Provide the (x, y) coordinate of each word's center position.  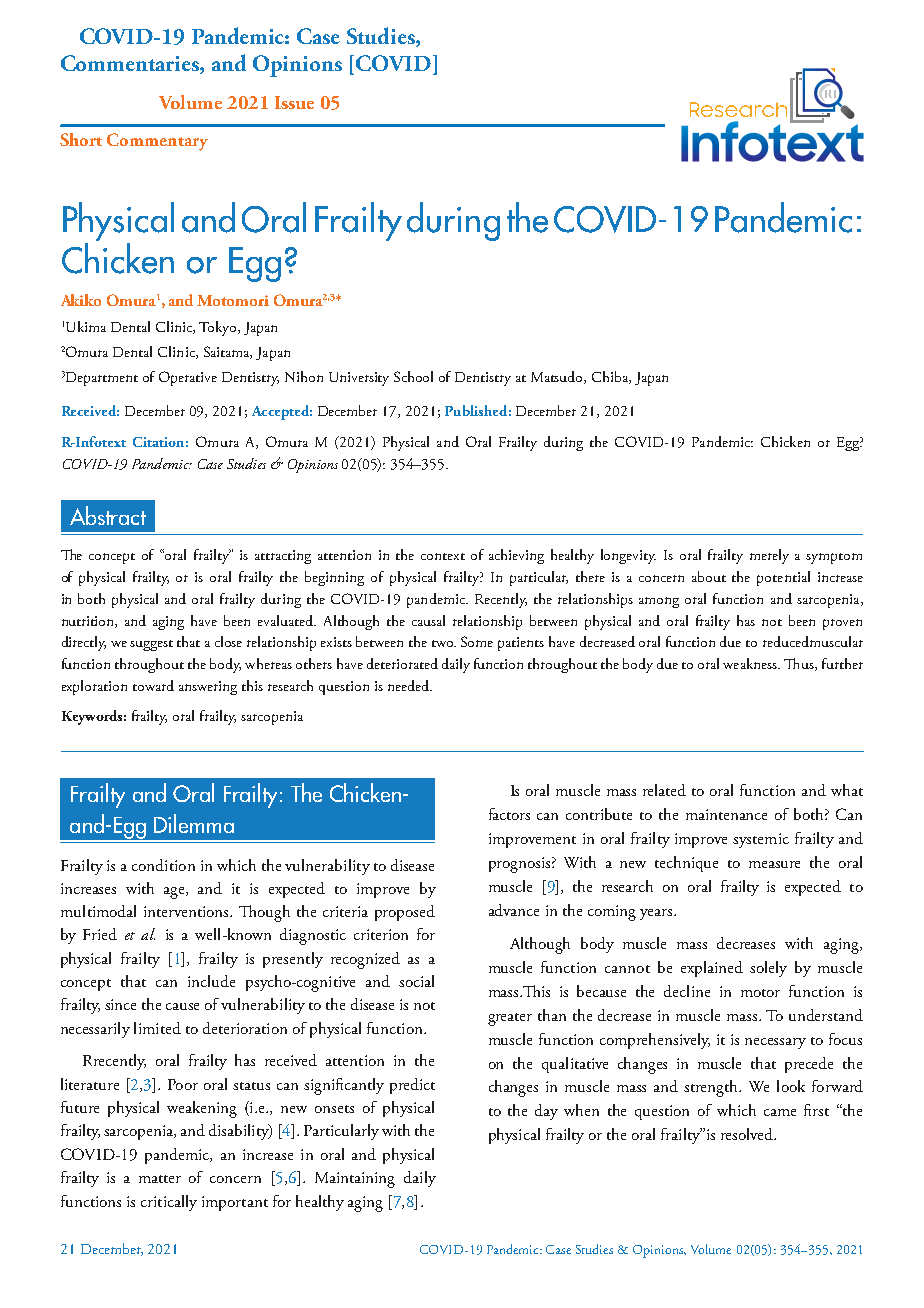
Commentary (157, 142)
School (413, 376)
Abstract (108, 515)
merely (769, 556)
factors (509, 814)
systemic (761, 840)
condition (163, 865)
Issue (294, 102)
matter (160, 1179)
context (443, 556)
